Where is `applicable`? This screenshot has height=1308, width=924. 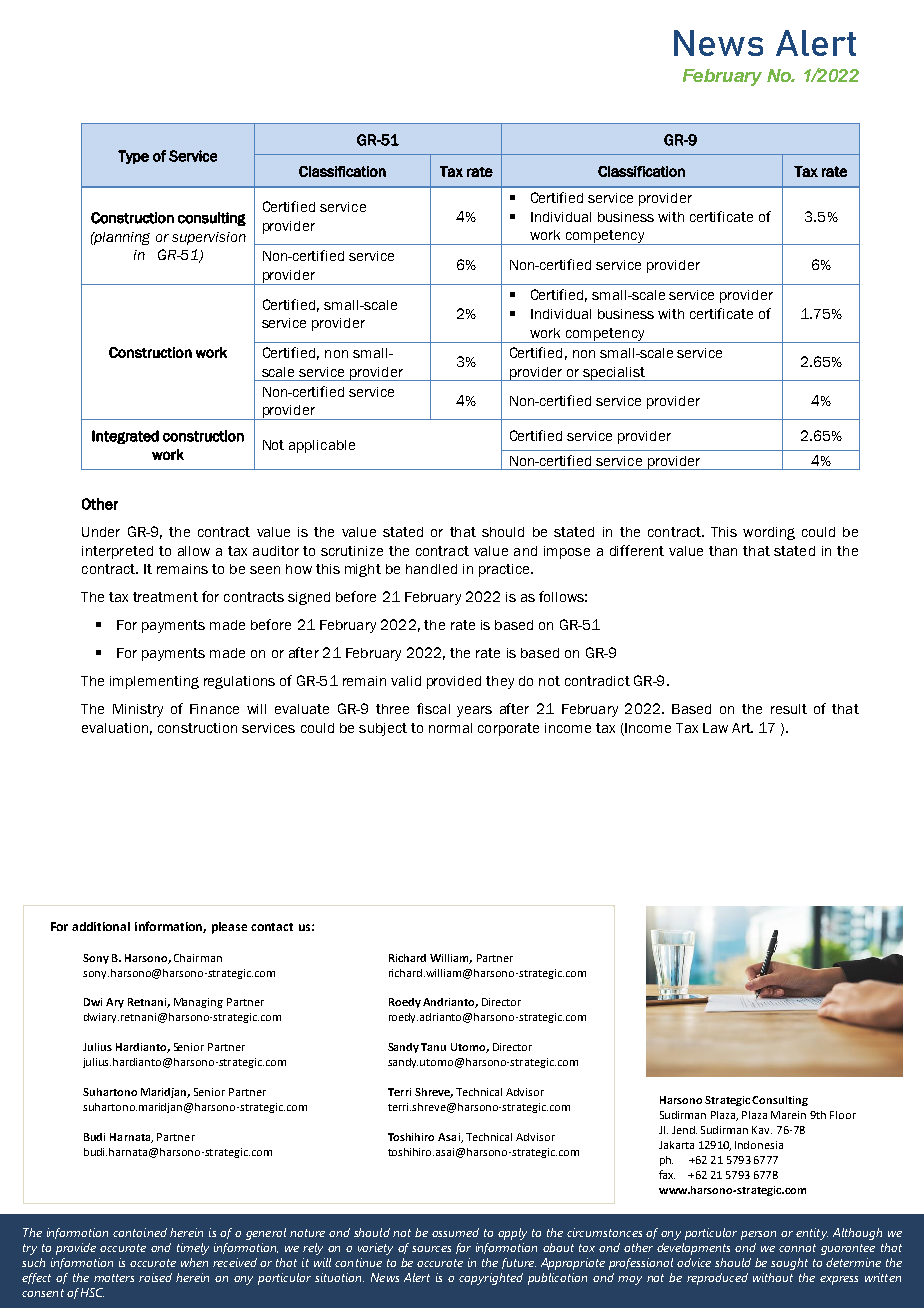 applicable is located at coordinates (322, 446).
